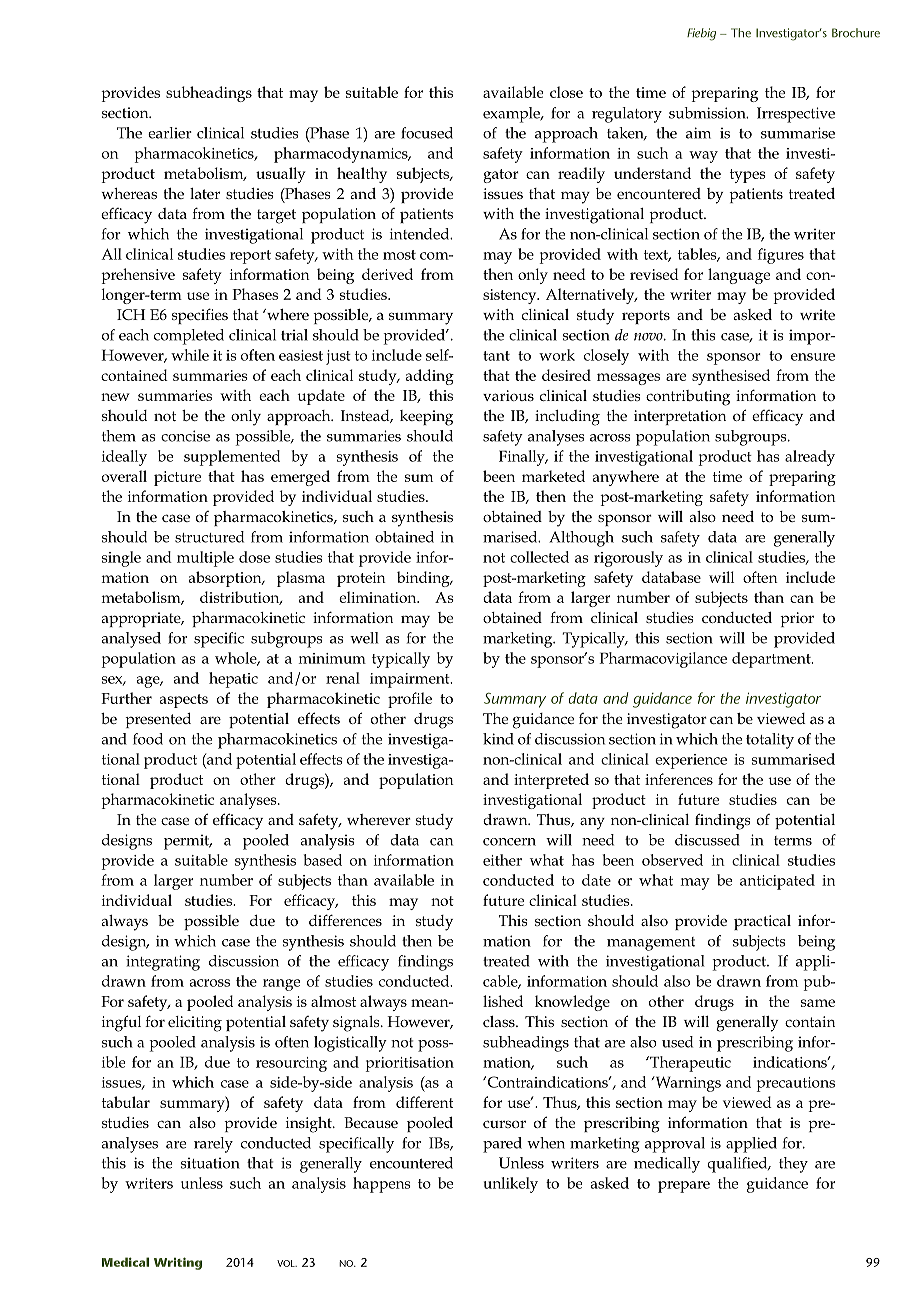 This screenshot has width=924, height=1308. I want to click on integrating, so click(163, 963).
